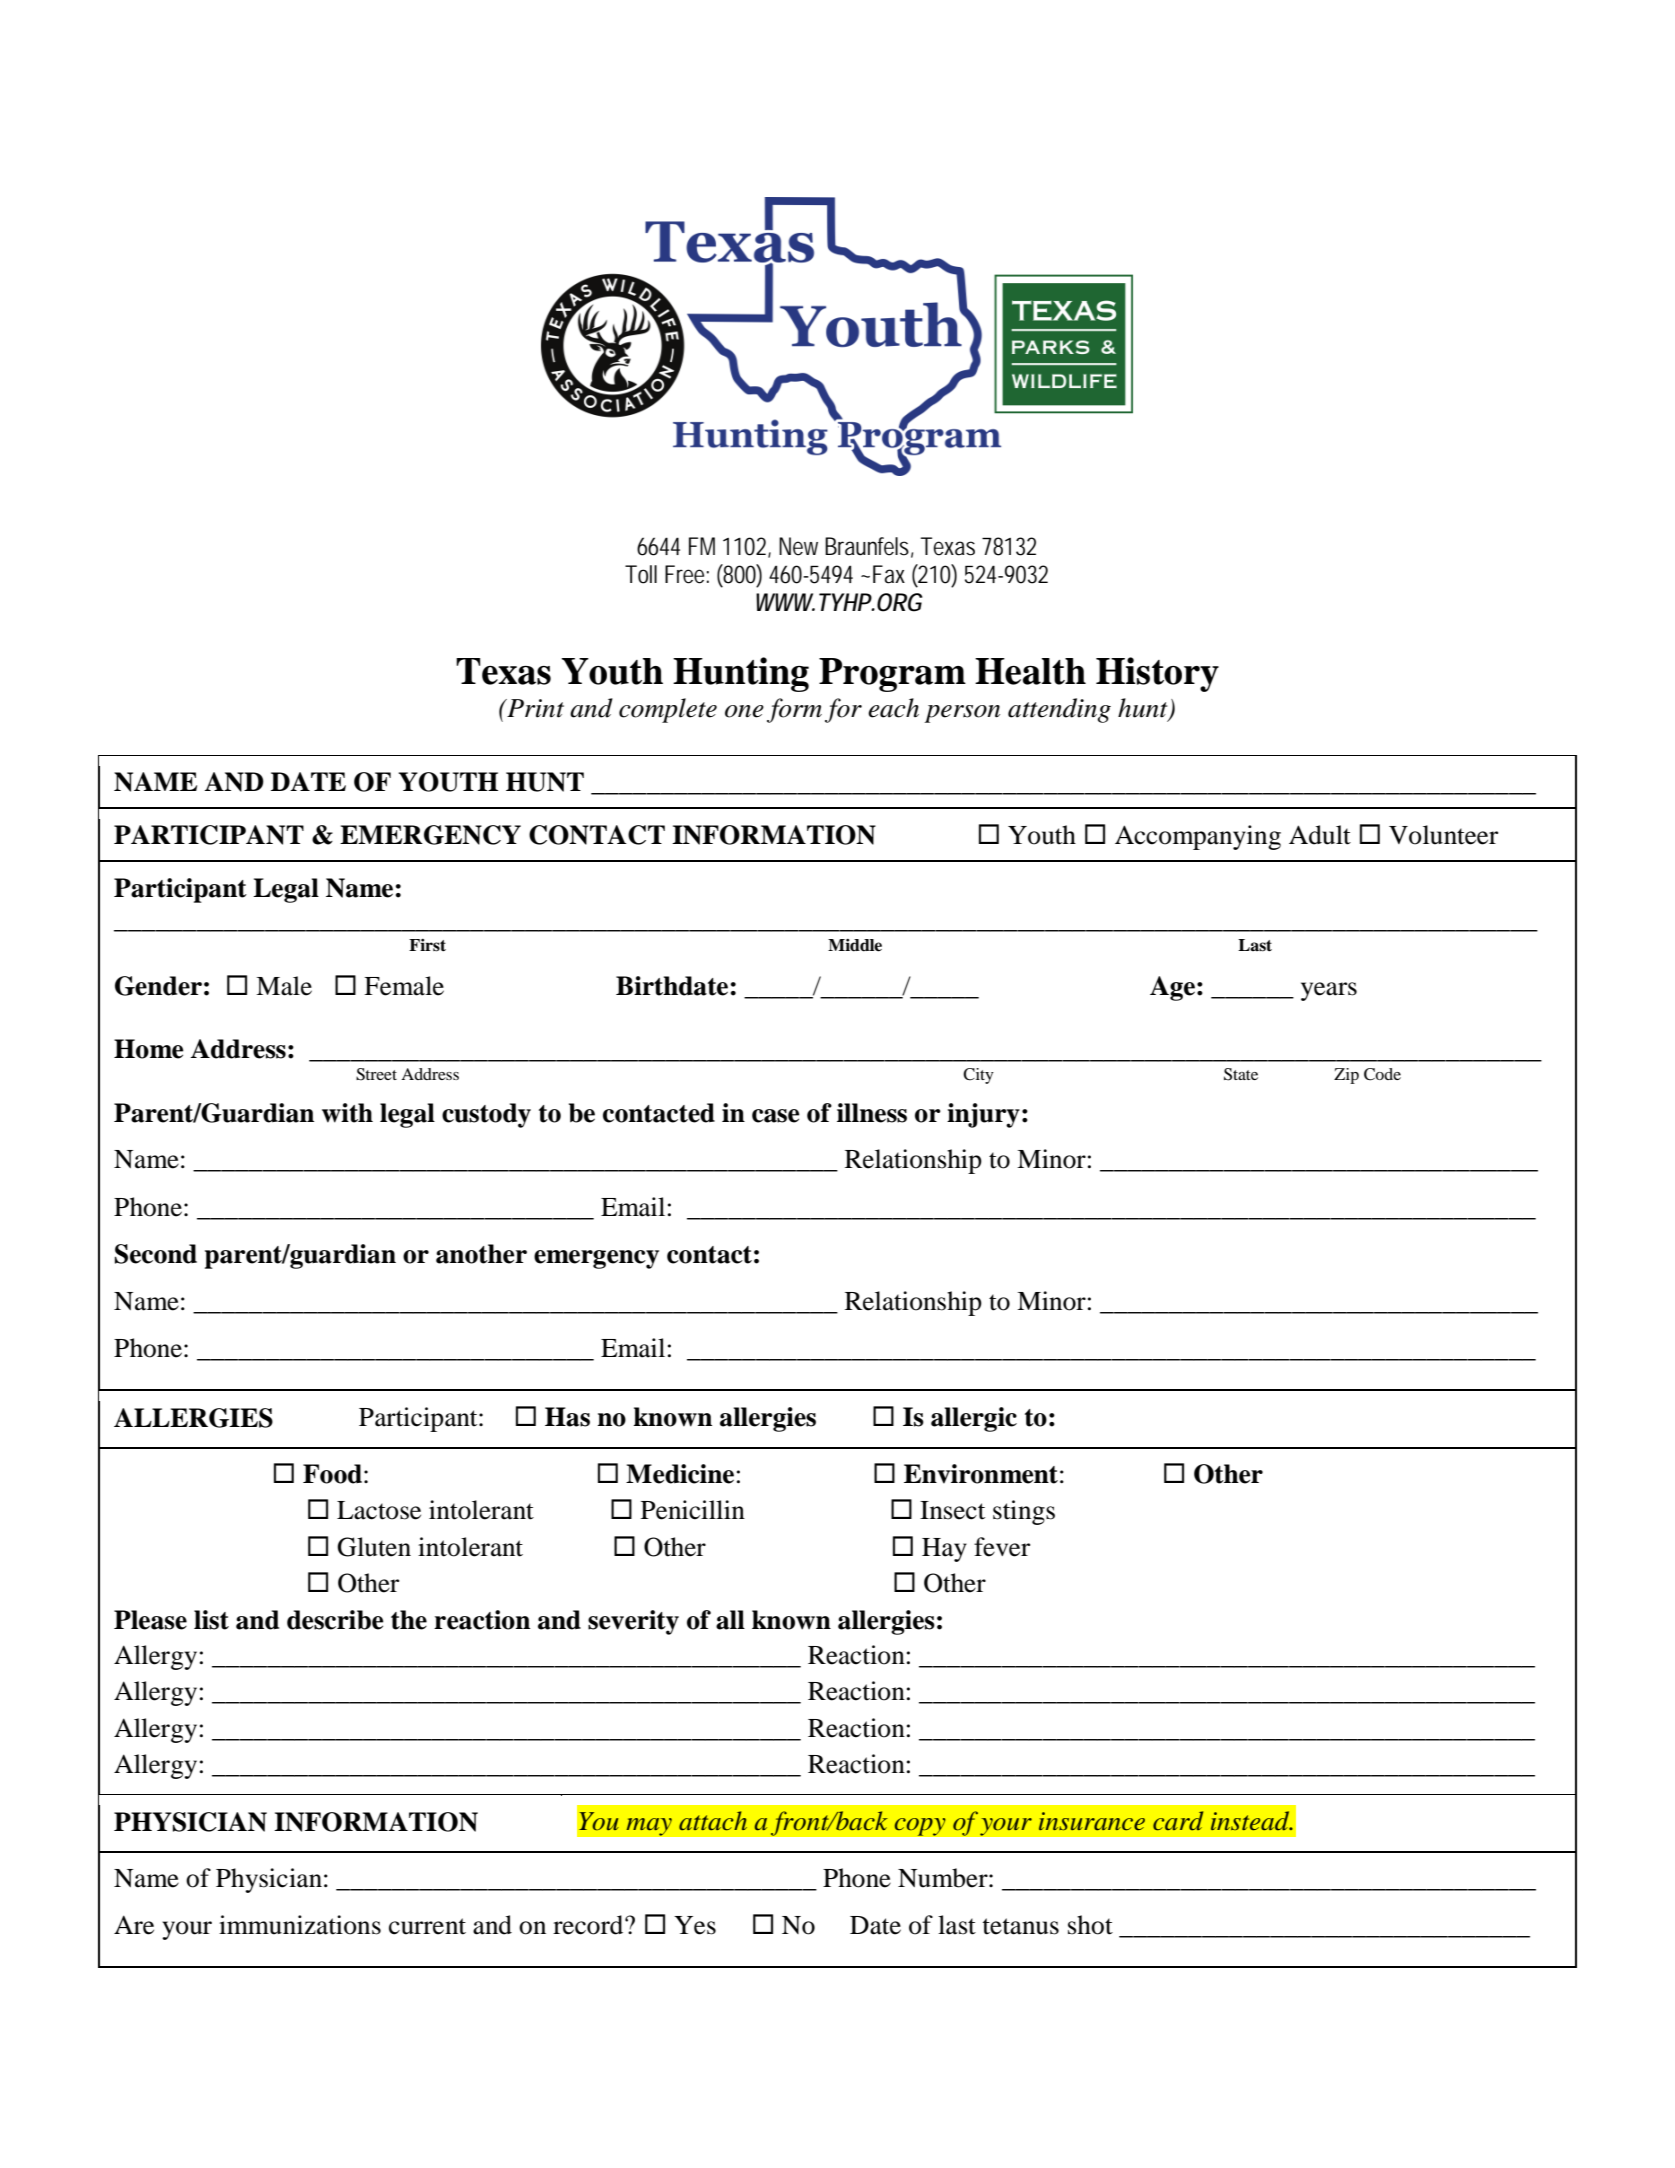  Describe the element at coordinates (695, 1925) in the image. I see `Yes` at that location.
